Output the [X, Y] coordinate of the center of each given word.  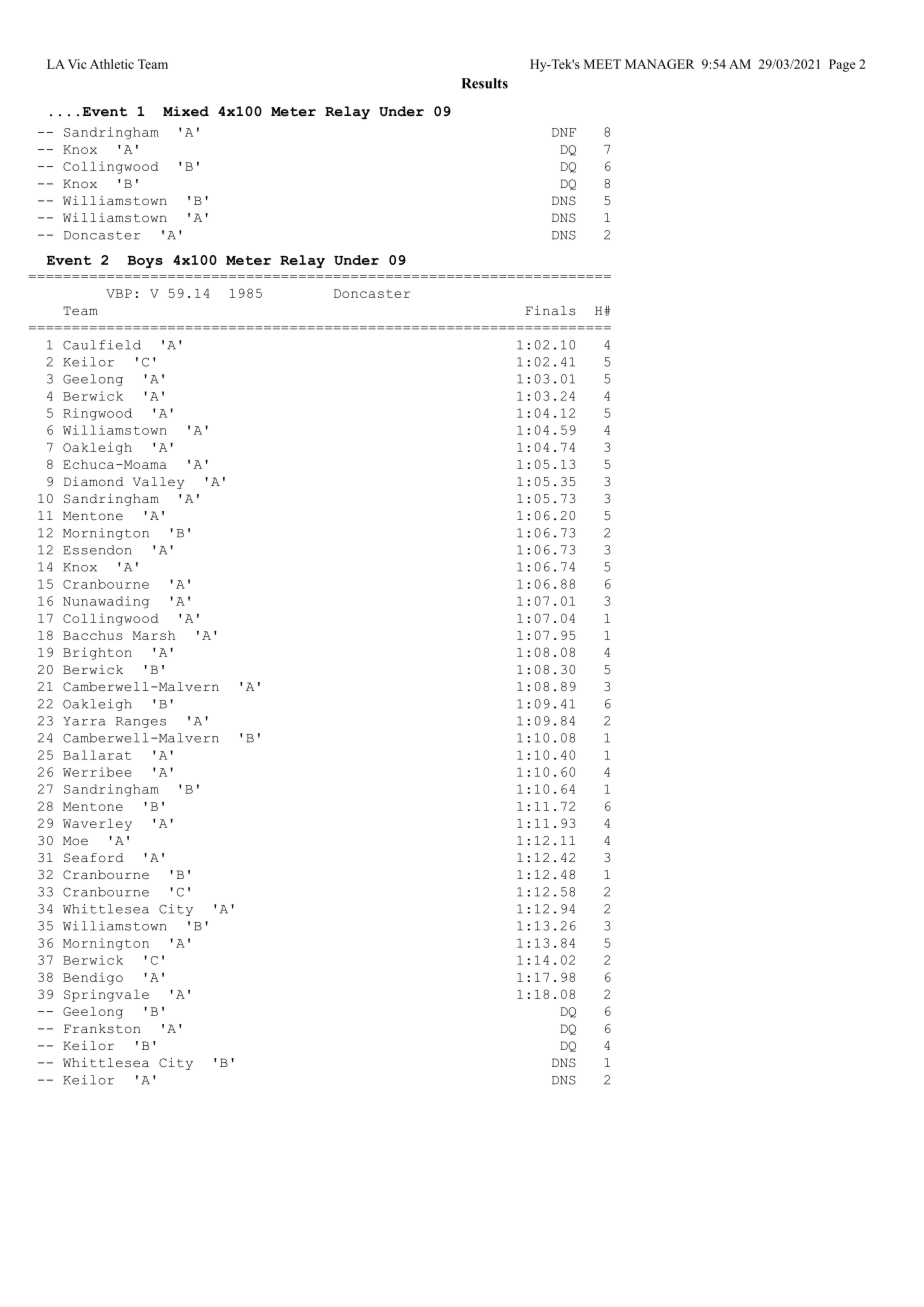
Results [484, 83]
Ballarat [97, 755]
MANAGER [660, 64]
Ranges [141, 722]
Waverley [97, 825]
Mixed [186, 111]
